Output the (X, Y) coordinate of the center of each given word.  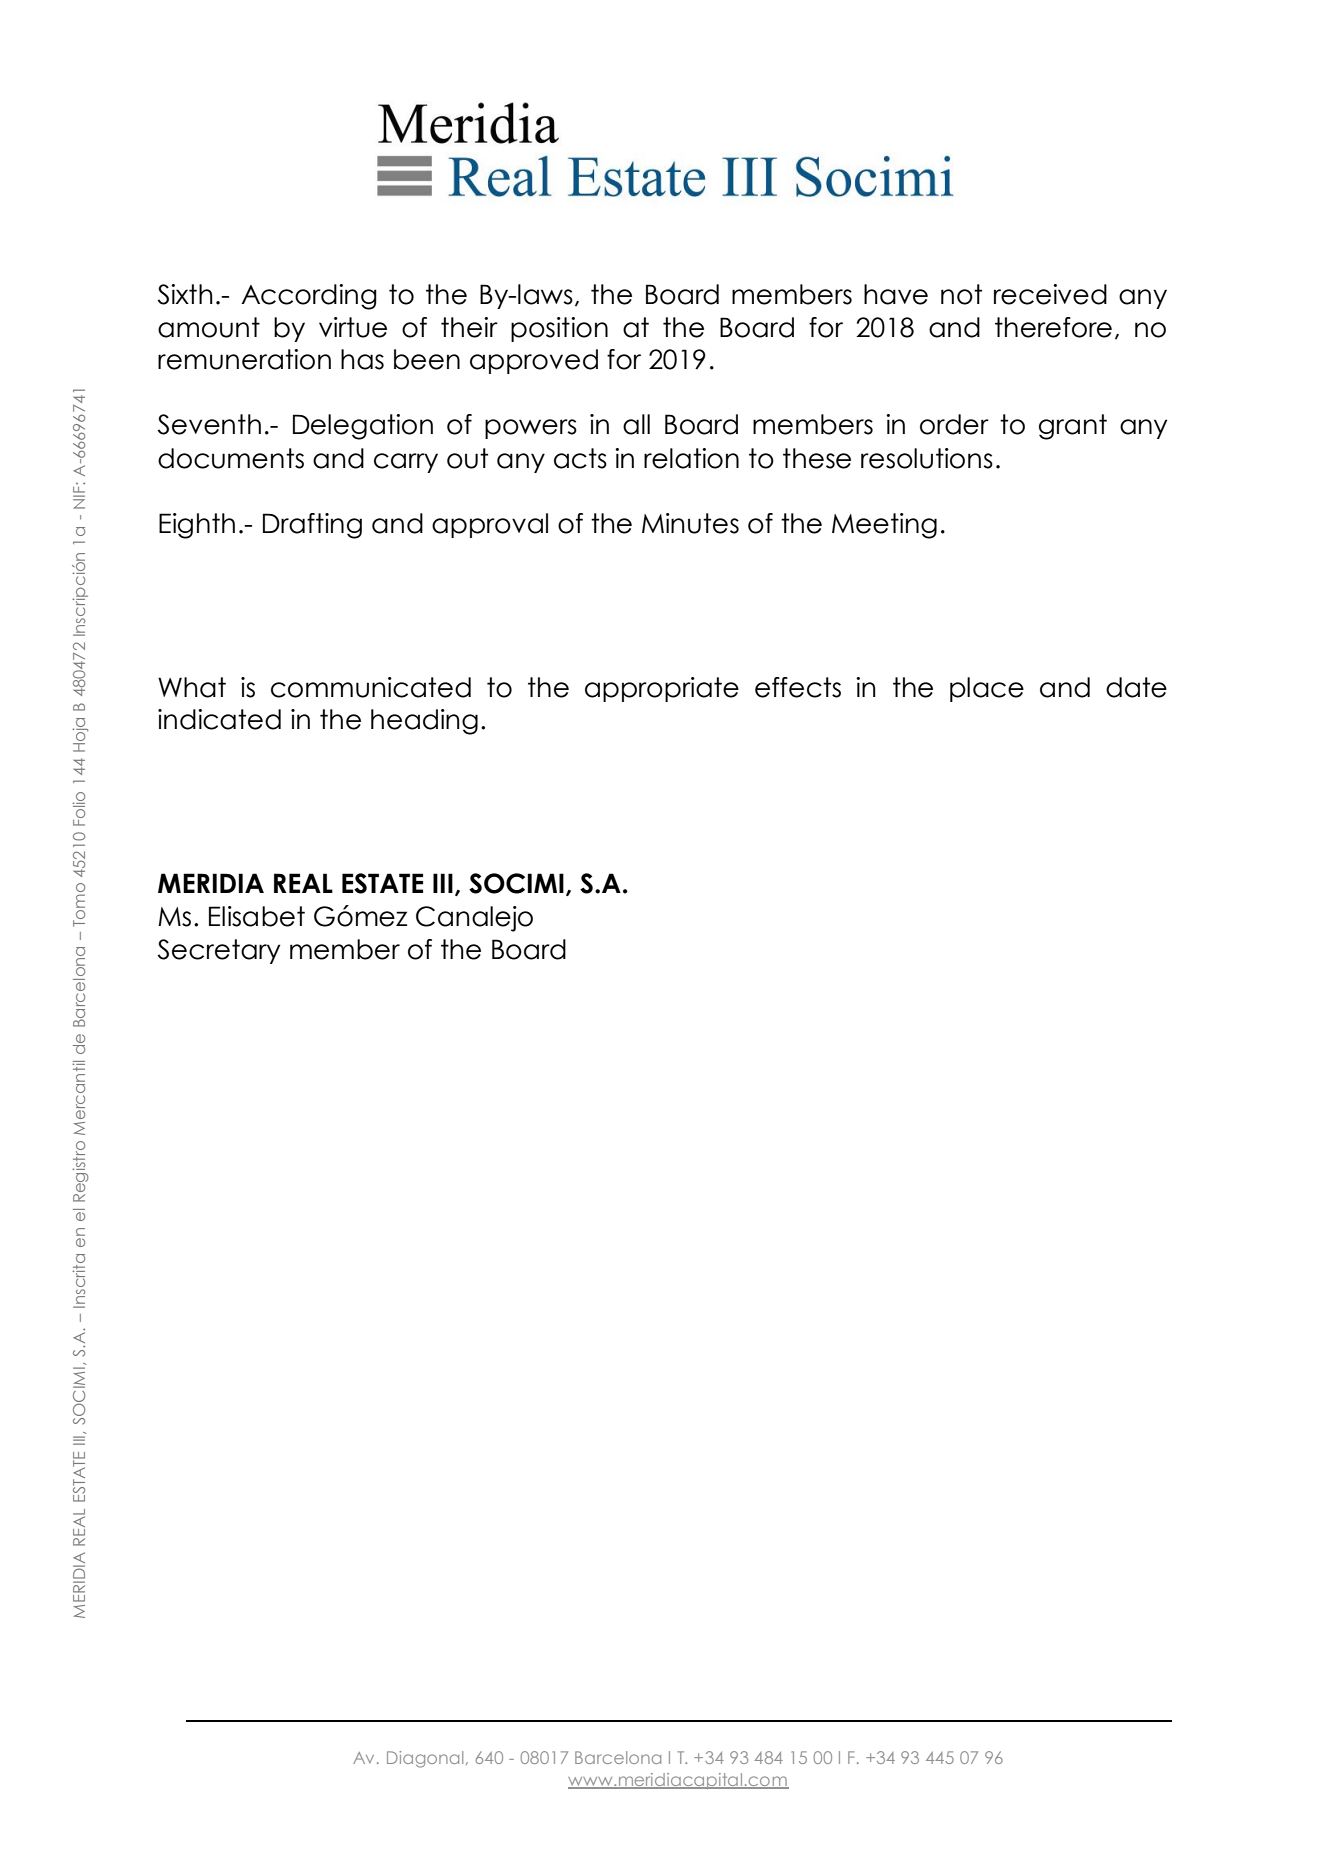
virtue (353, 327)
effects (798, 687)
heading (424, 722)
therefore (1053, 327)
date (1136, 687)
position (559, 329)
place (987, 689)
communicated (371, 687)
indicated (219, 719)
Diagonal (425, 1759)
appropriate (662, 689)
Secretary (218, 951)
